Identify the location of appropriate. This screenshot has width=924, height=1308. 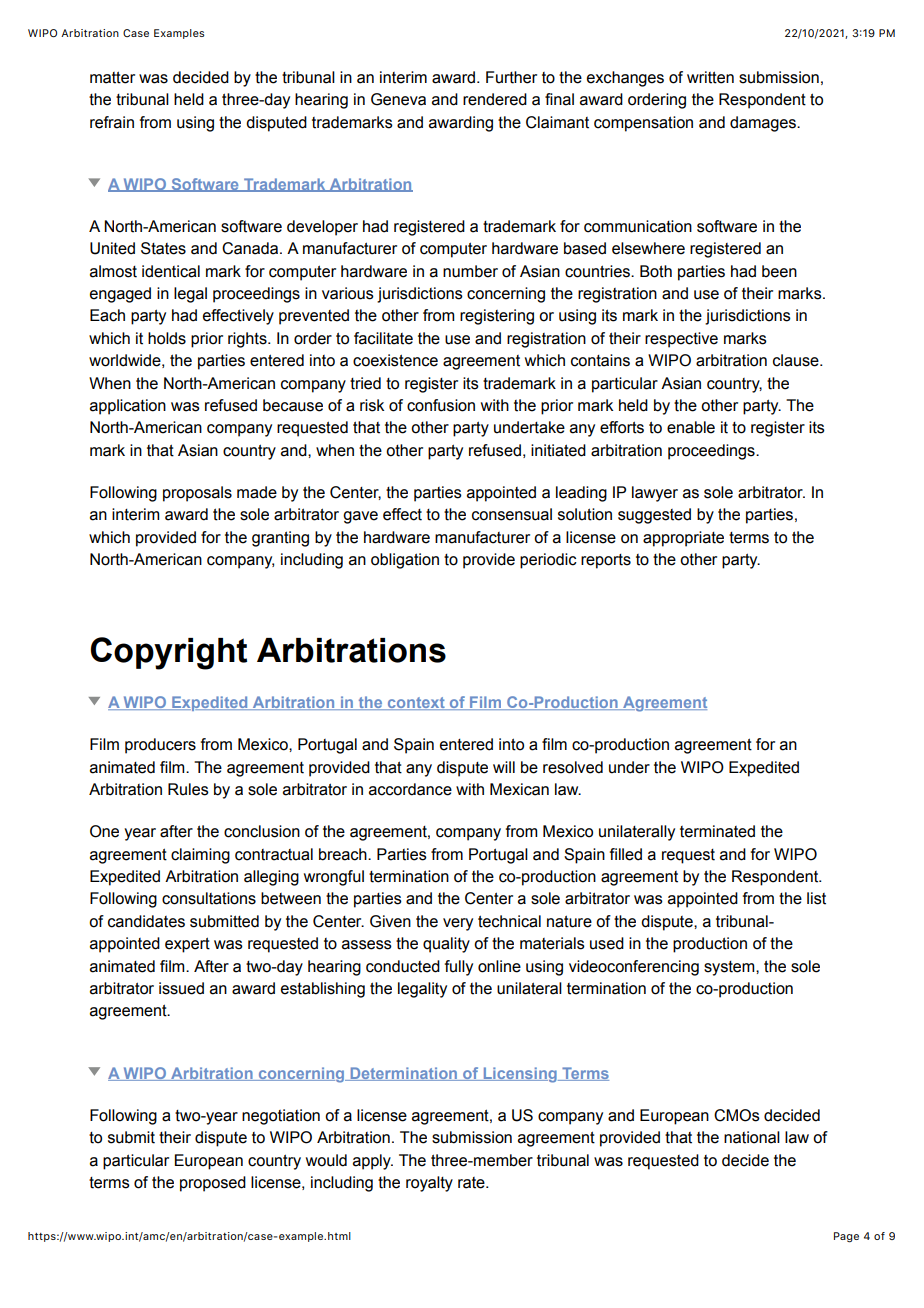
(683, 539).
